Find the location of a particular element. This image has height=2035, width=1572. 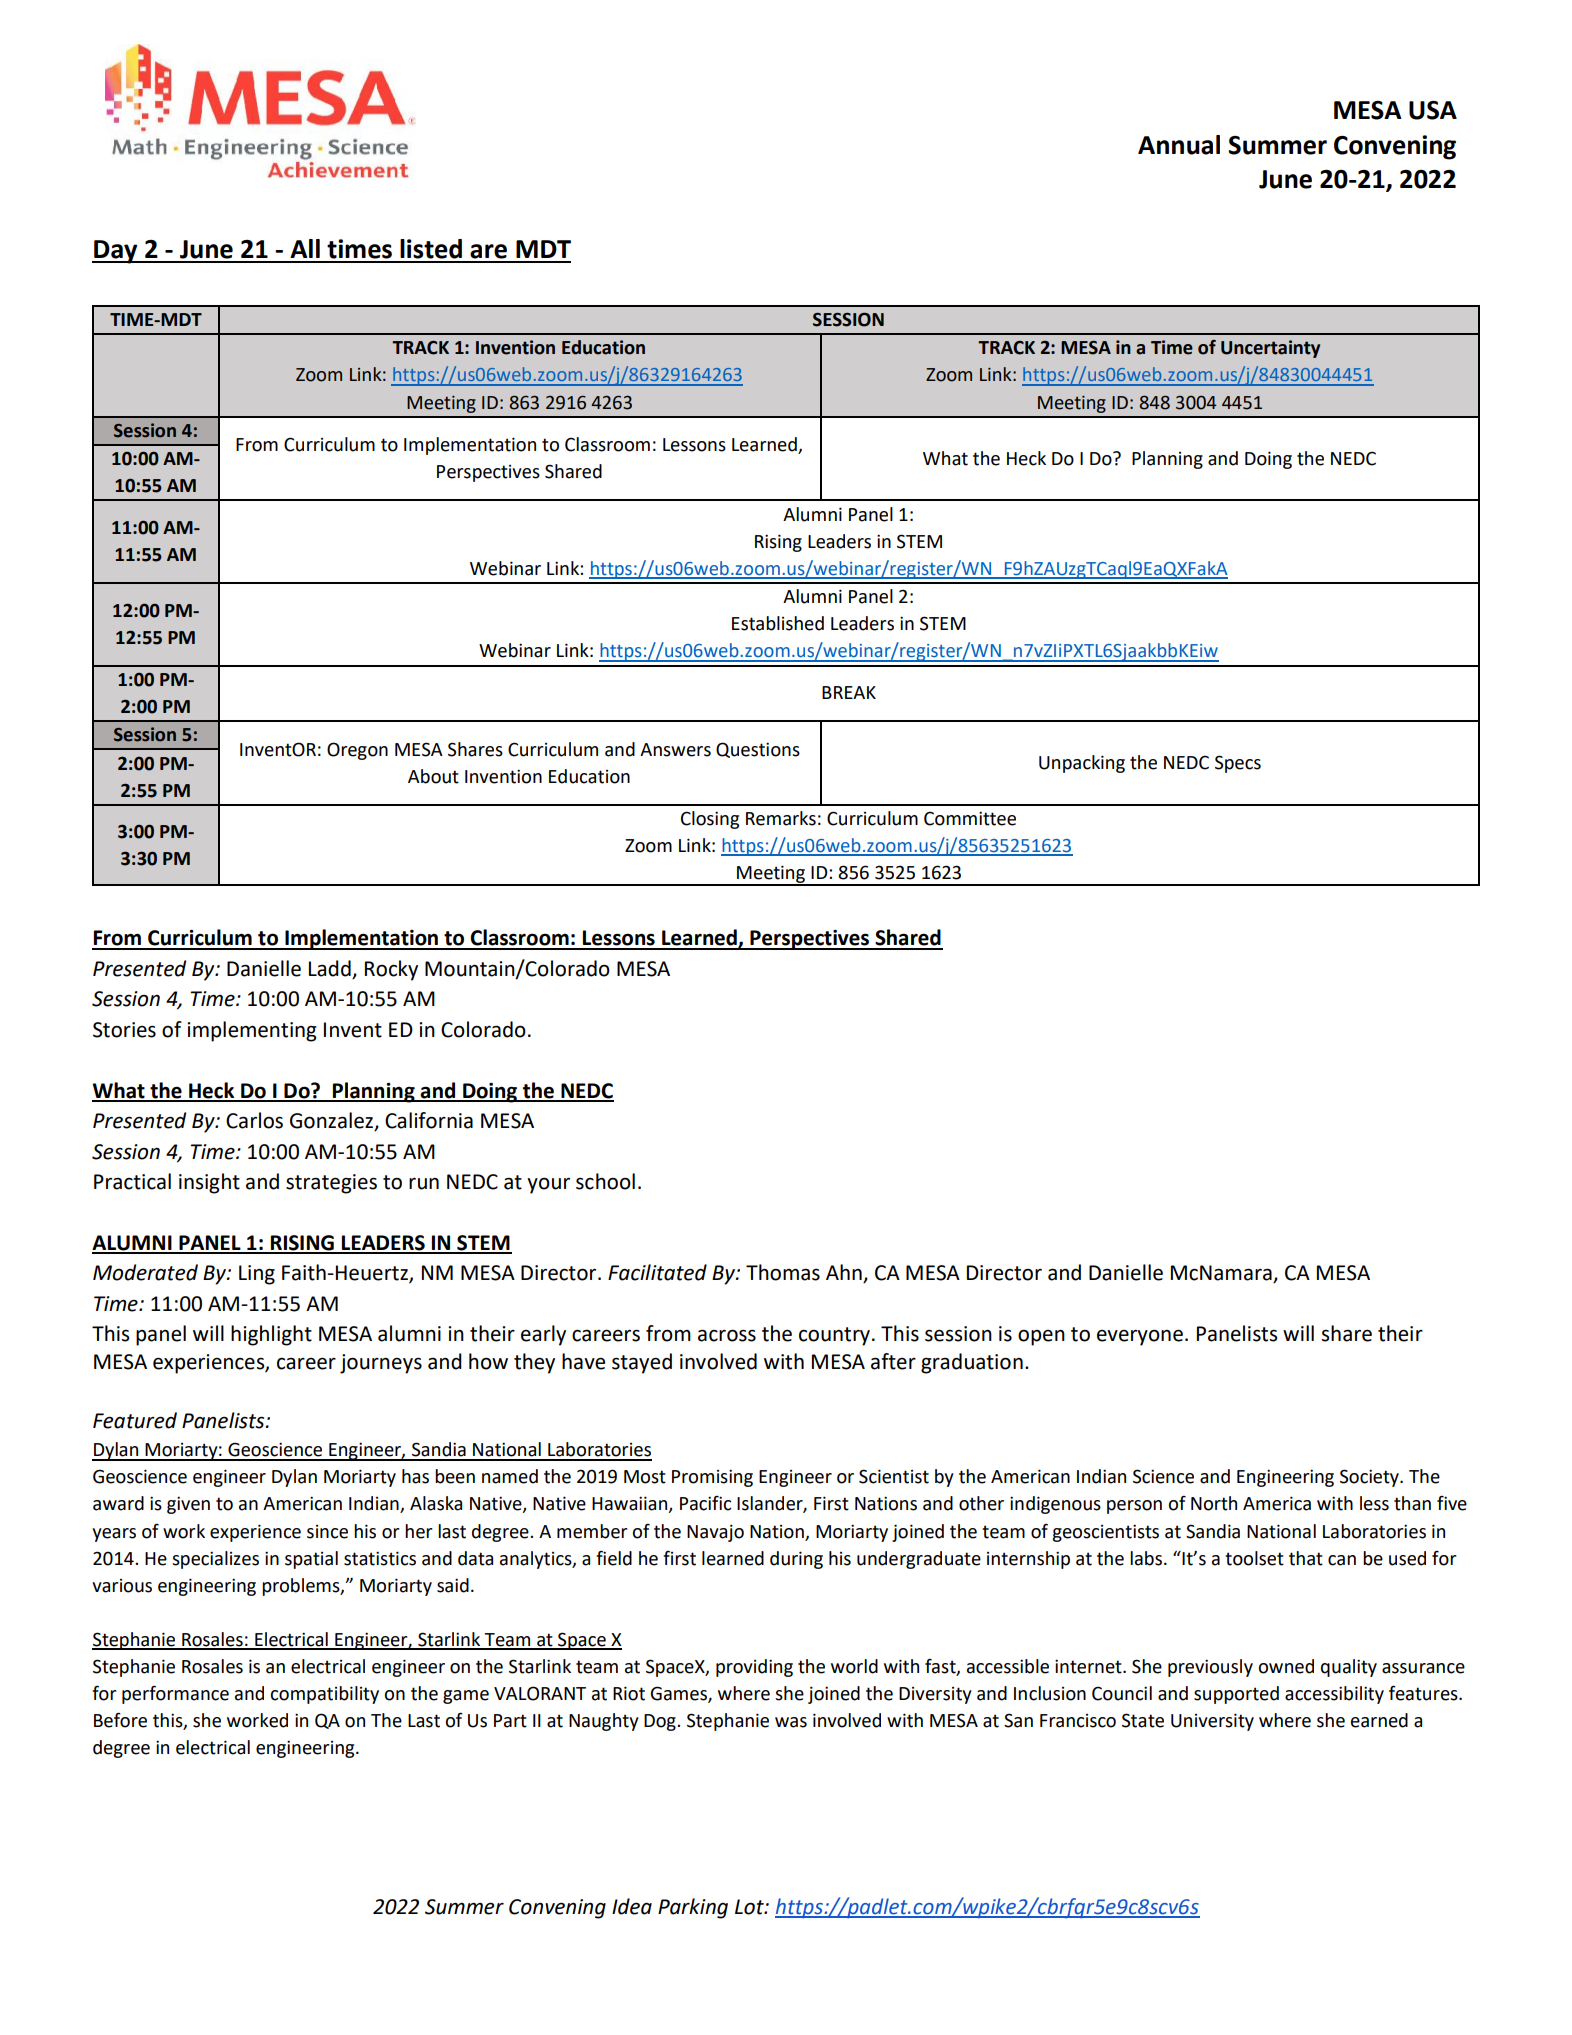

All is located at coordinates (305, 248).
